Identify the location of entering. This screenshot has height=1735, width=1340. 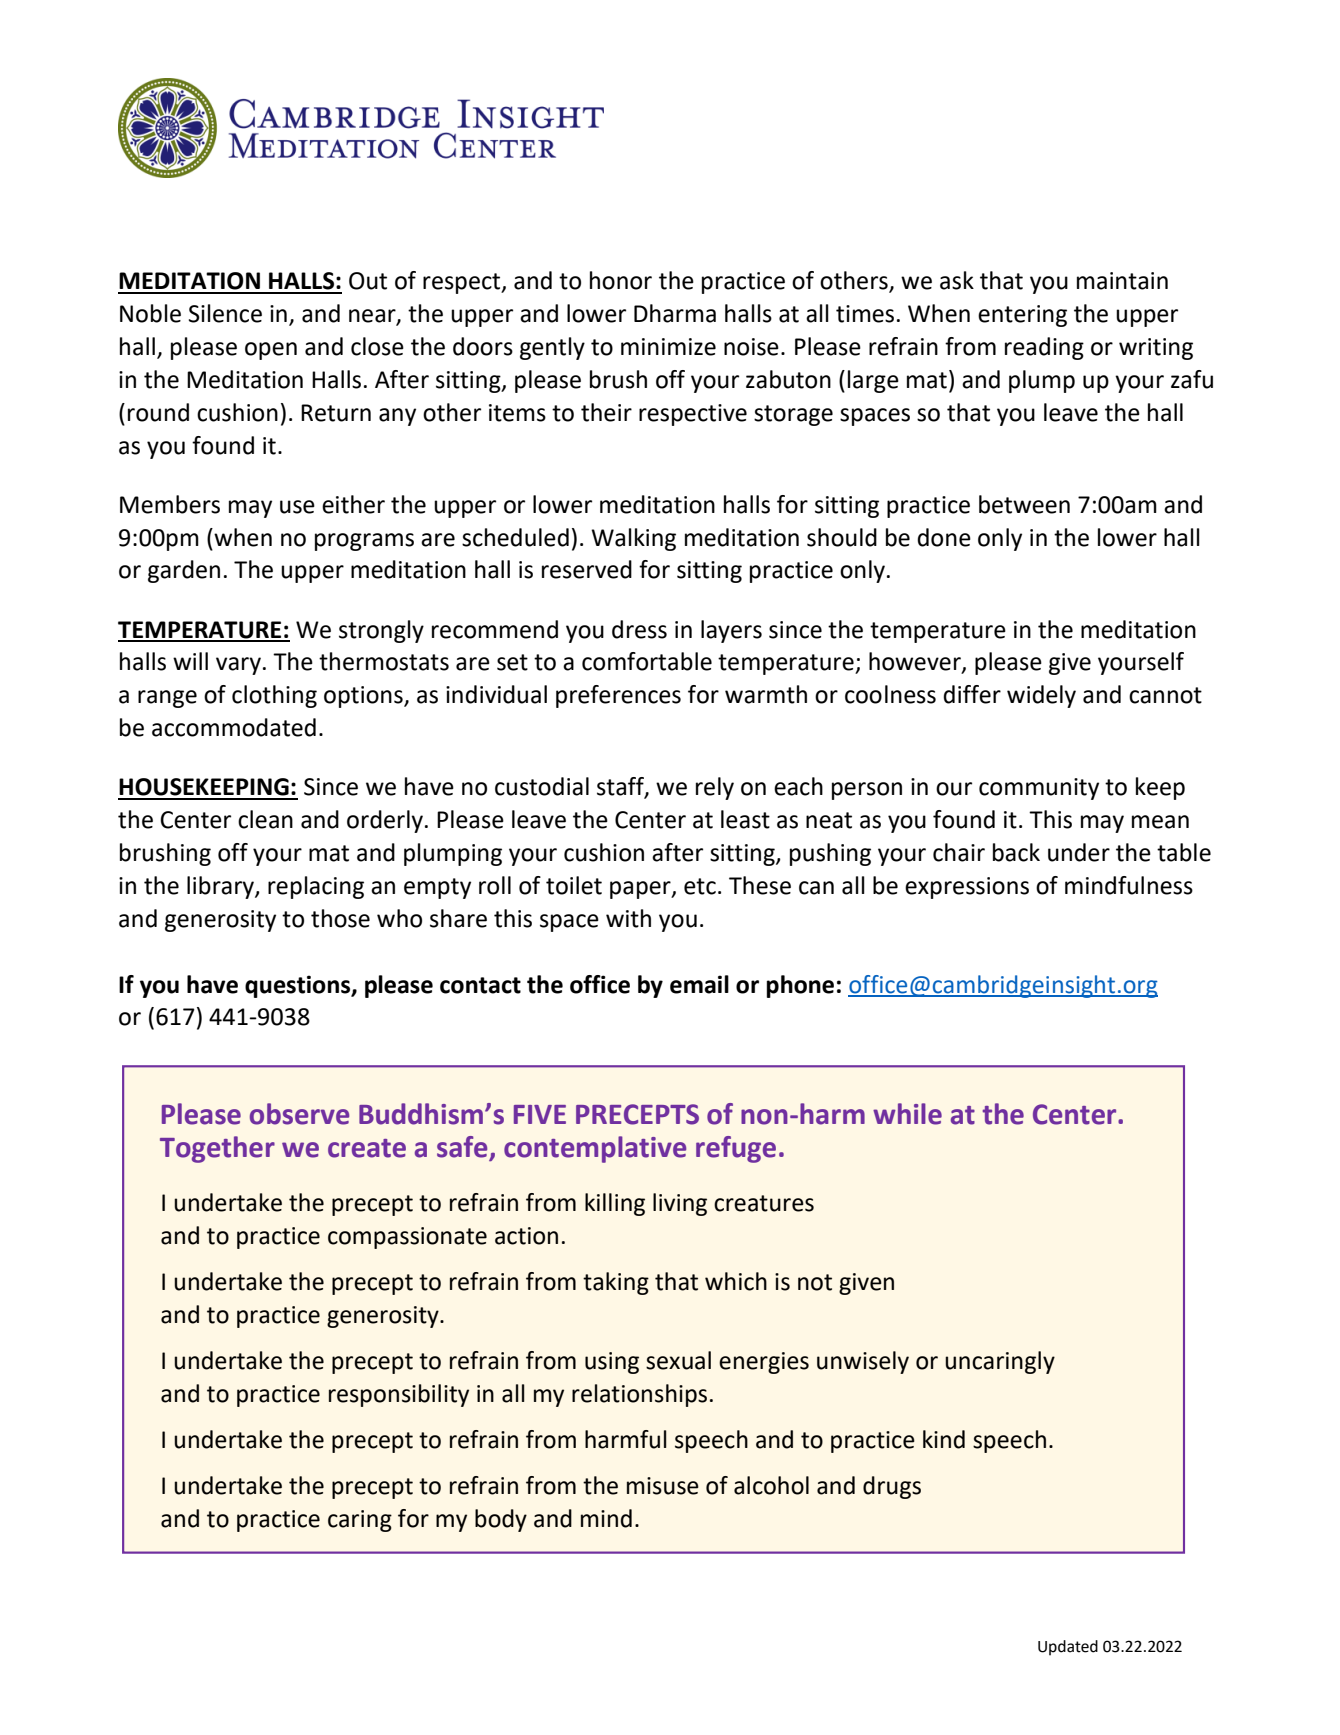
(1022, 316).
